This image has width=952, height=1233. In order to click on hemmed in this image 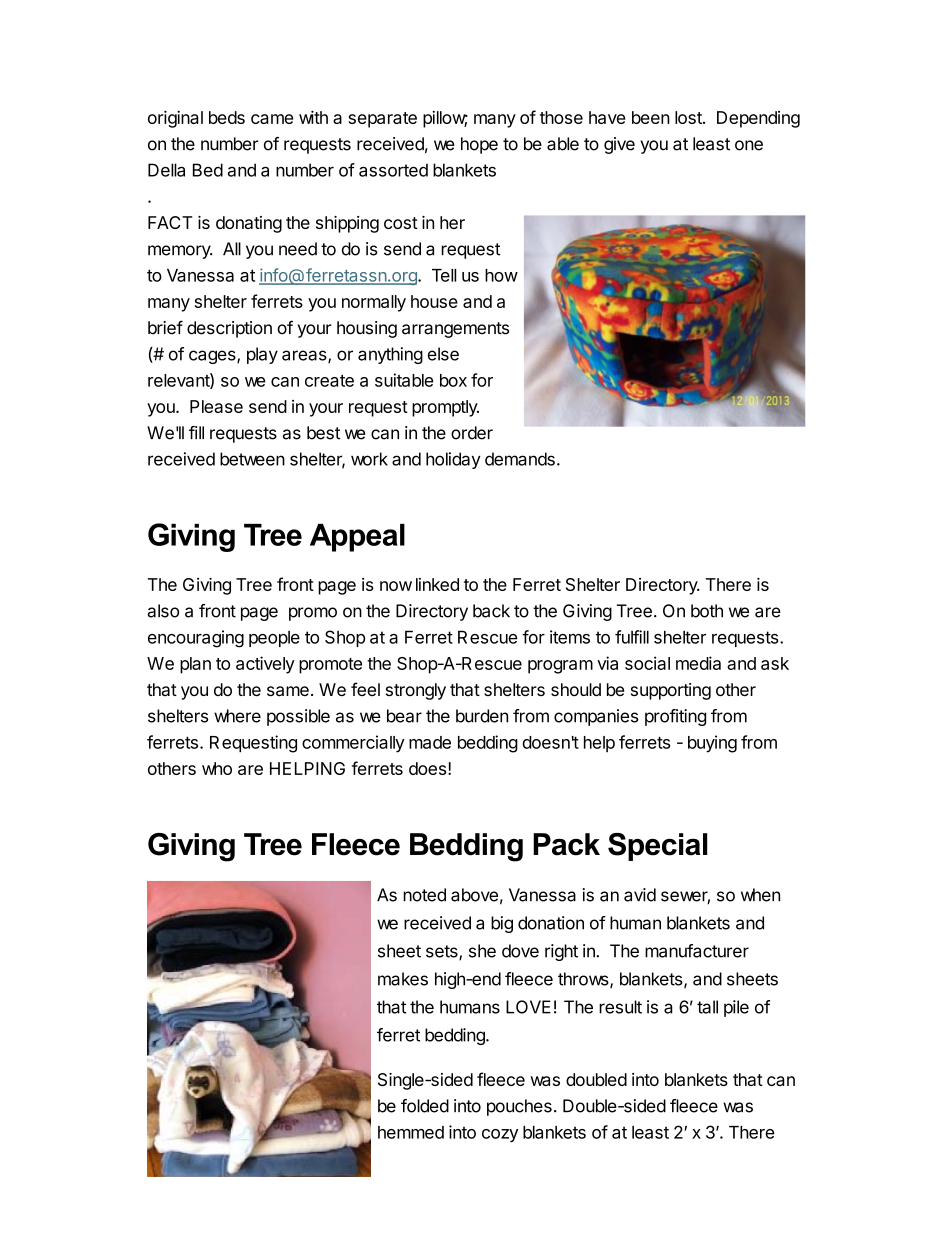, I will do `click(411, 1132)`.
